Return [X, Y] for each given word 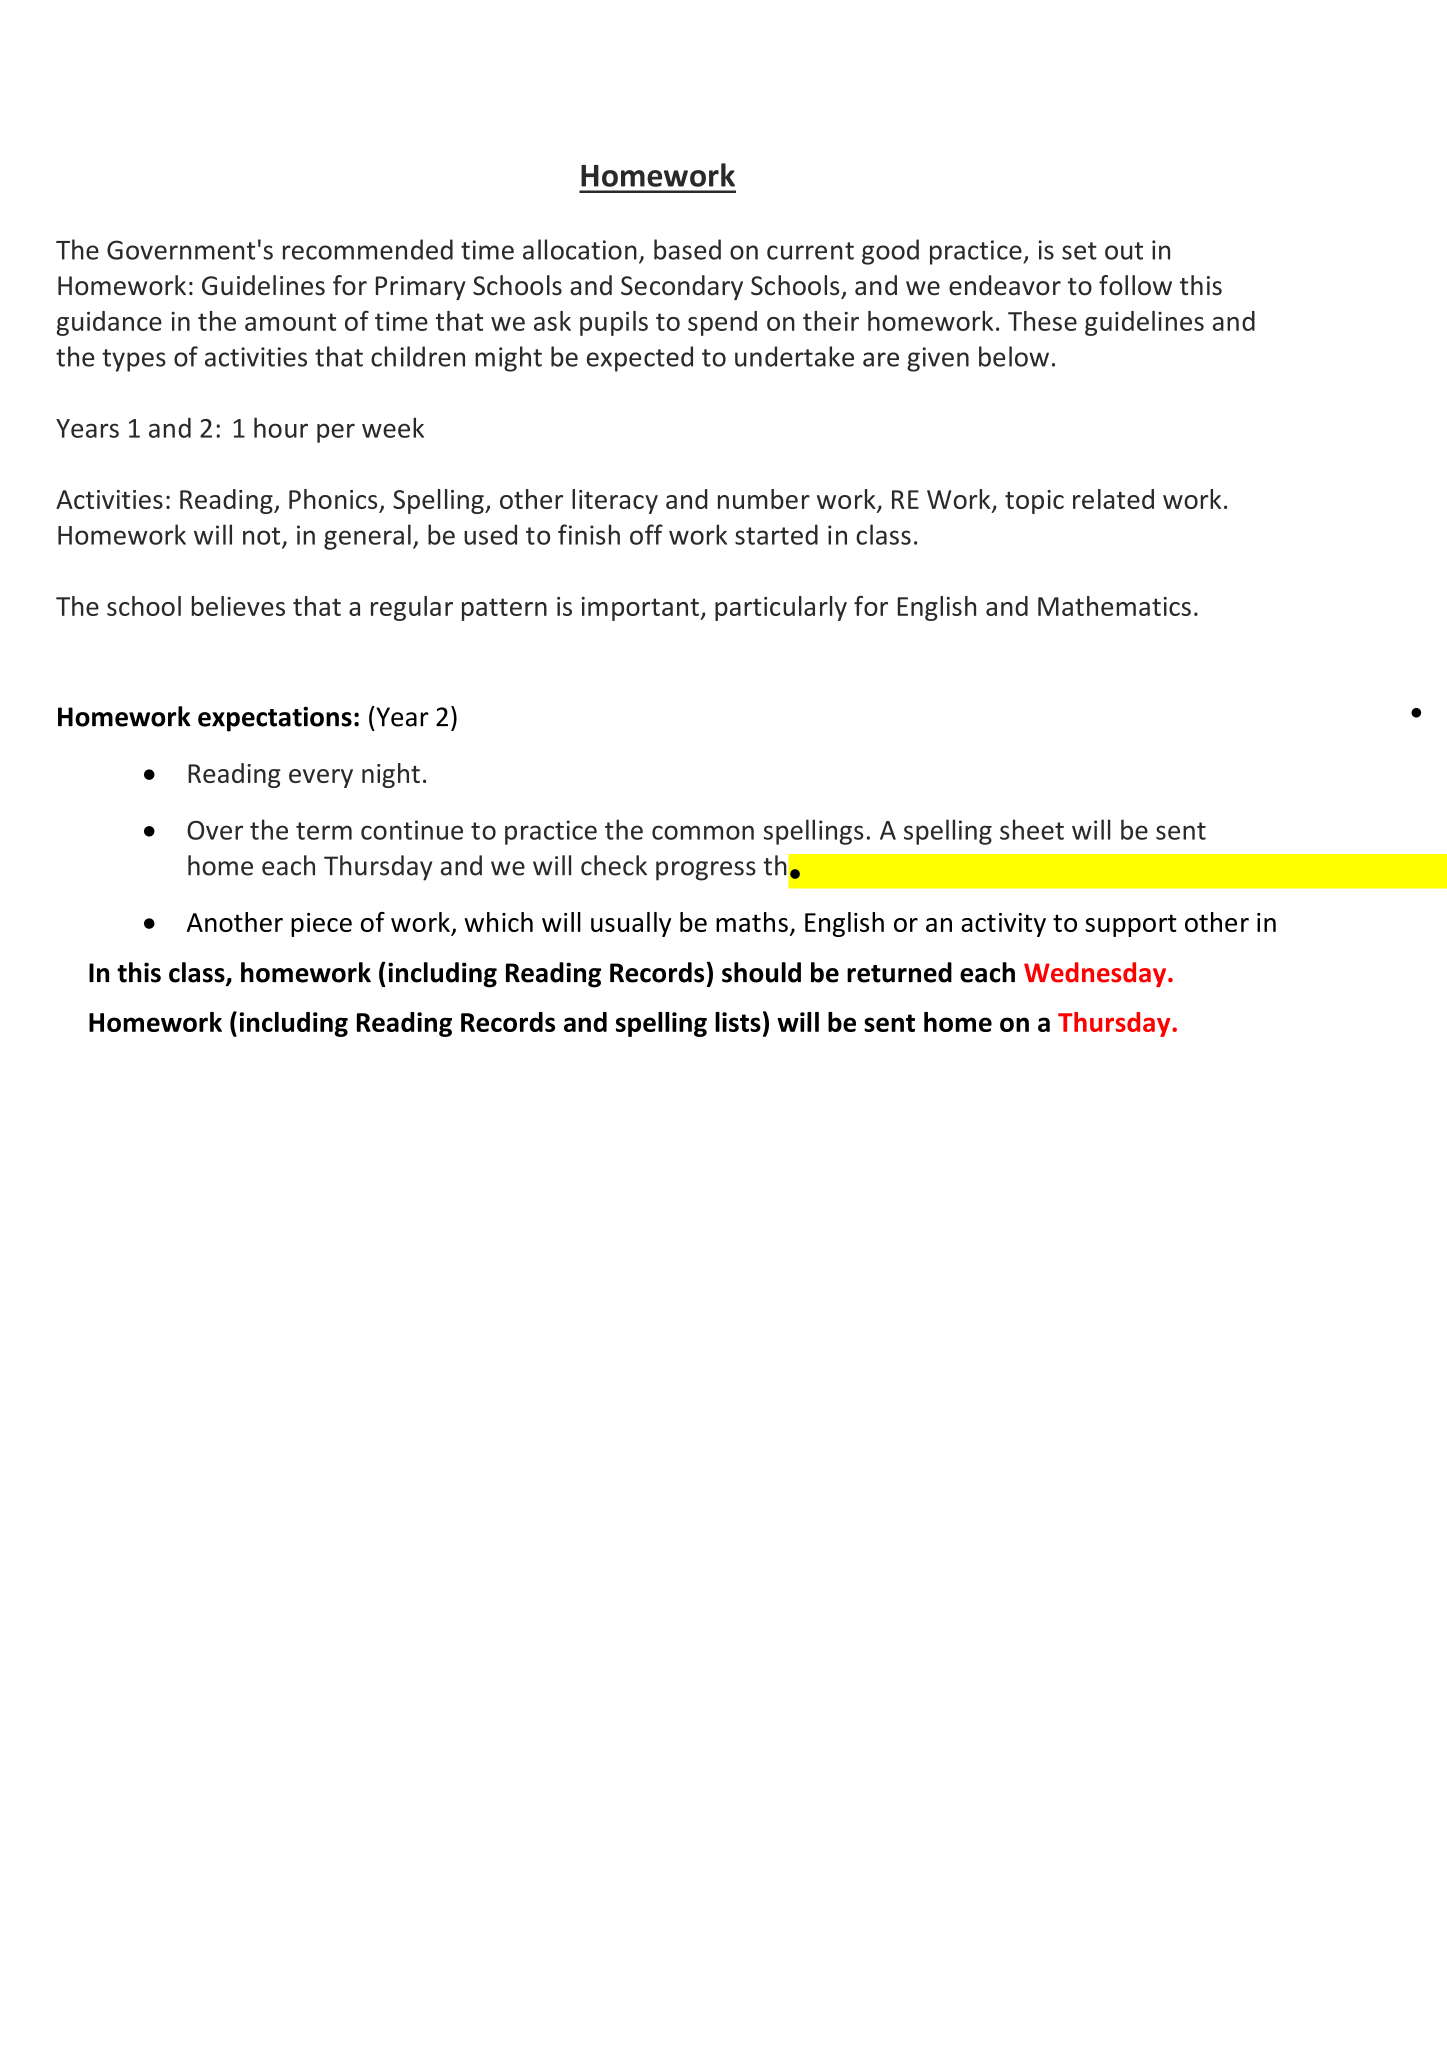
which [498, 922]
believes [238, 606]
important [641, 609]
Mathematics [1114, 606]
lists [738, 1022]
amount [290, 322]
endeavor [1005, 285]
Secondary [682, 287]
